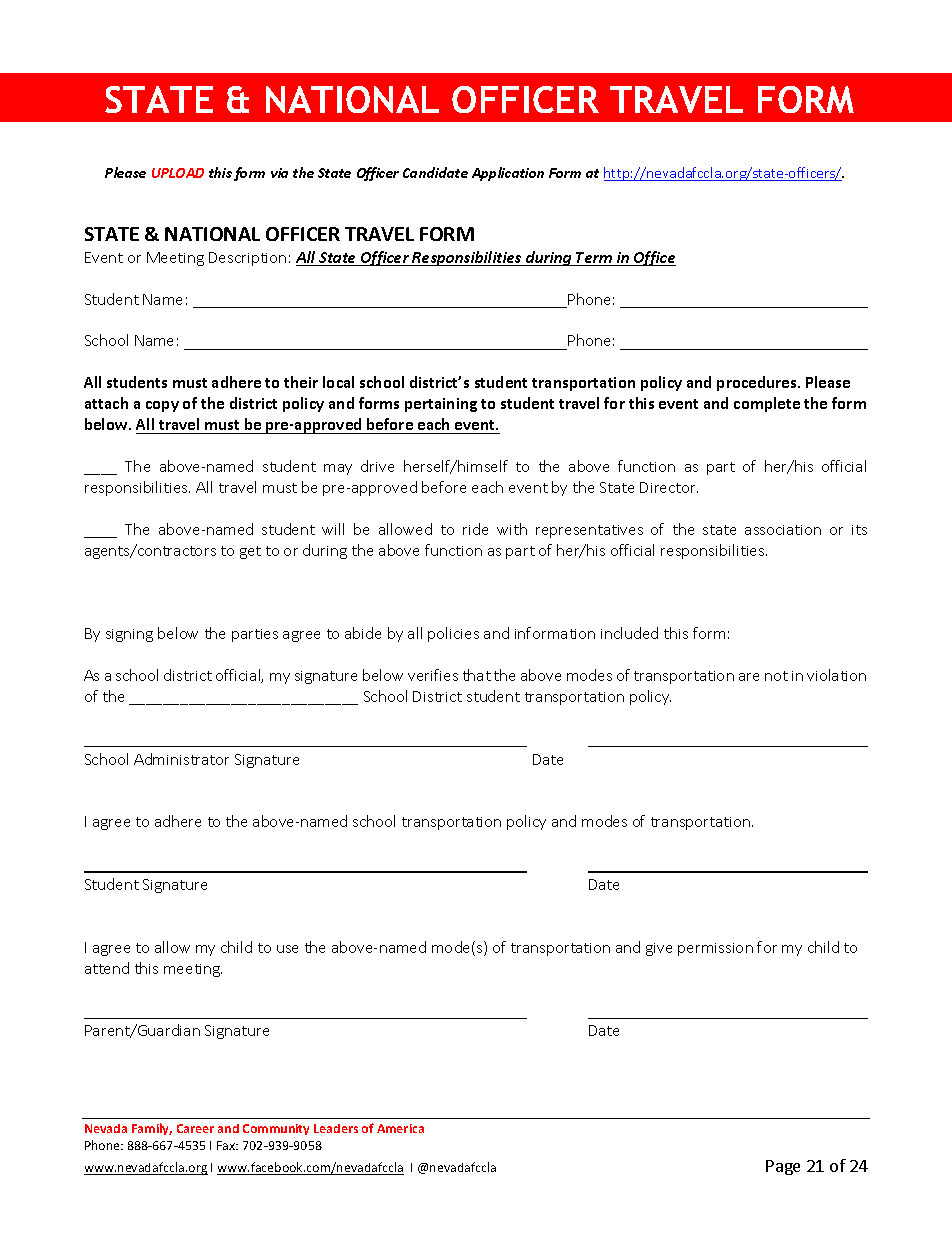  I want to click on permission, so click(715, 949).
